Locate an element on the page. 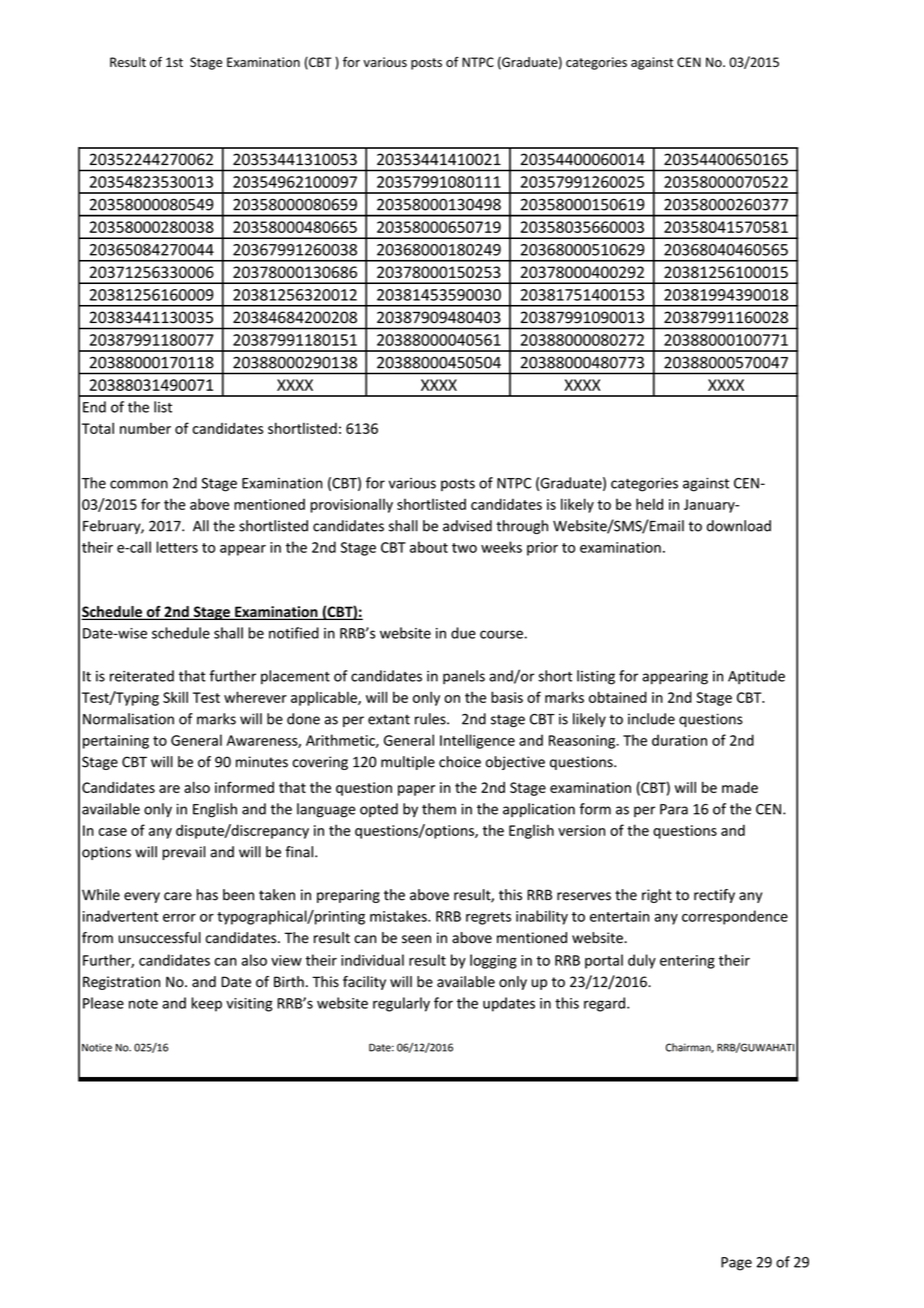  Para is located at coordinates (674, 809).
